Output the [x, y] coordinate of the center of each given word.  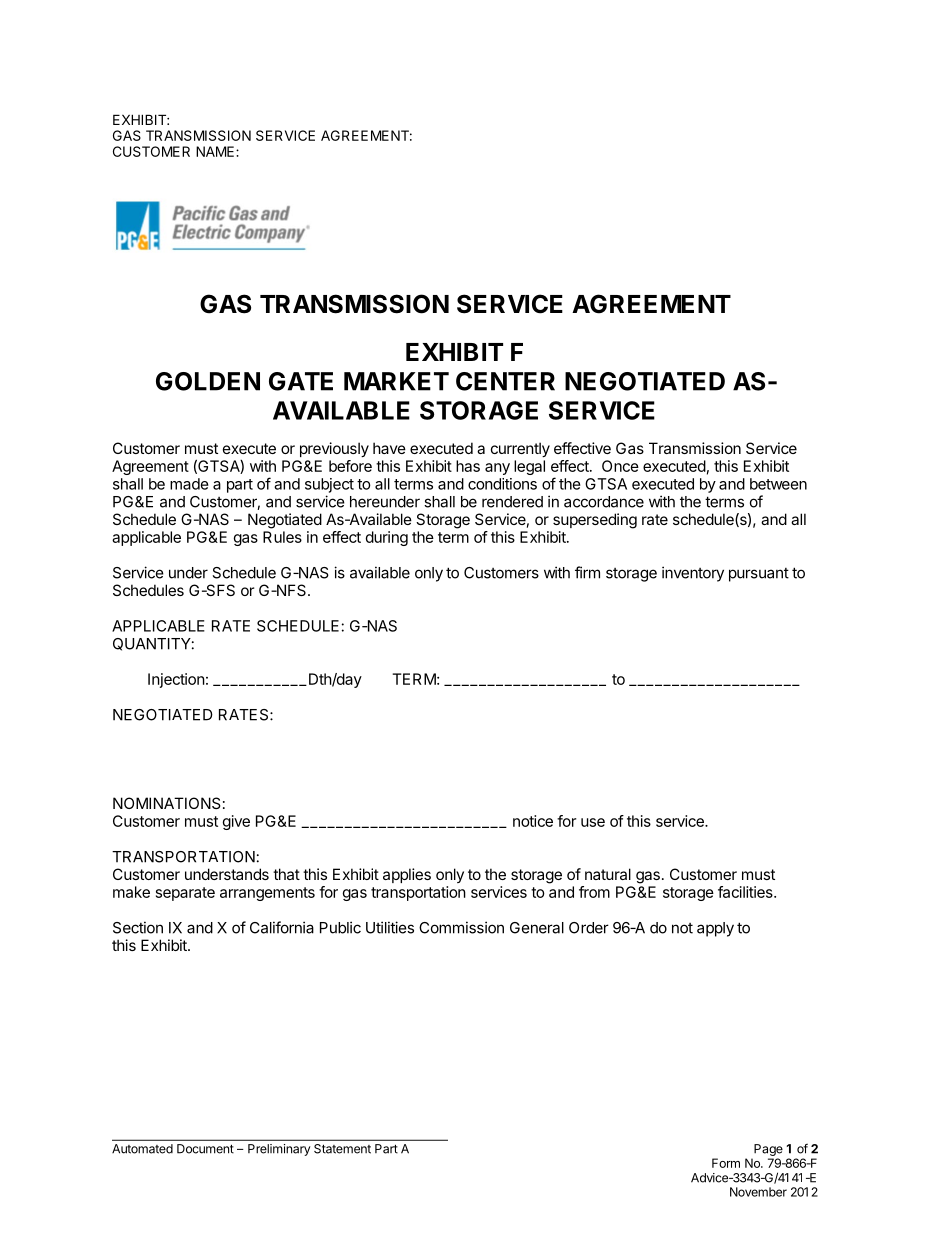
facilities [746, 892]
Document [205, 1149]
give [236, 822]
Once [620, 466]
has [468, 466]
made [189, 484]
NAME [216, 151]
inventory [693, 574]
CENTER [505, 381]
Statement [342, 1149]
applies [407, 875]
